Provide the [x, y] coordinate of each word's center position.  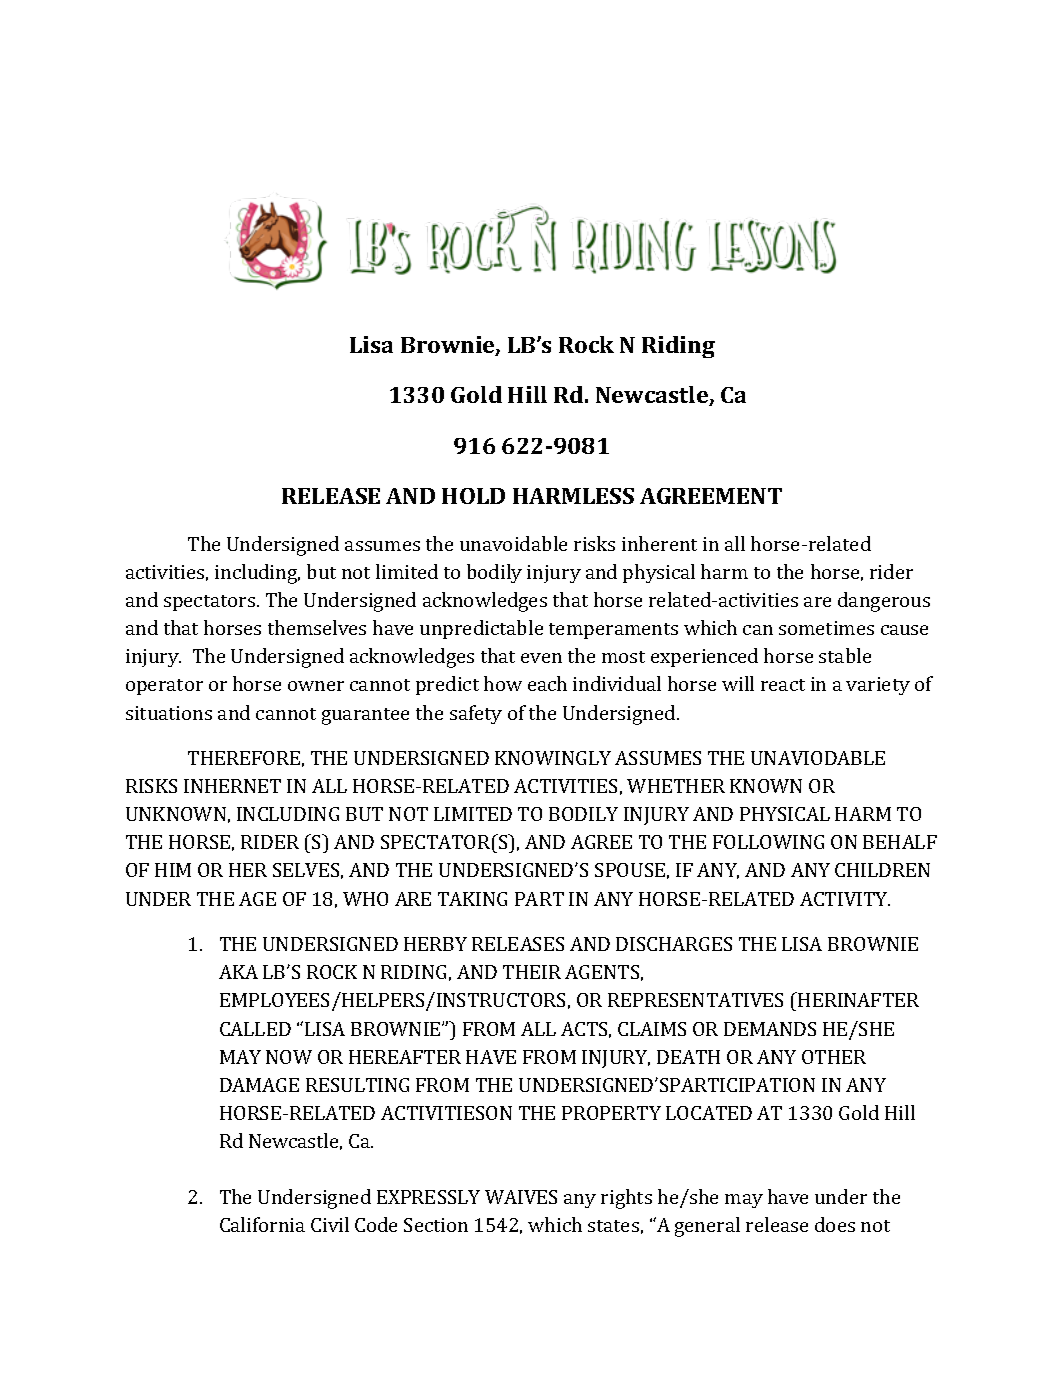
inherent [659, 543]
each [547, 683]
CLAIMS [652, 1029]
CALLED [255, 1029]
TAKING [472, 899]
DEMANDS [770, 1029]
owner [316, 686]
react [783, 685]
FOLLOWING [768, 842]
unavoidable [513, 543]
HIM [173, 870]
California [262, 1224]
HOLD [473, 496]
